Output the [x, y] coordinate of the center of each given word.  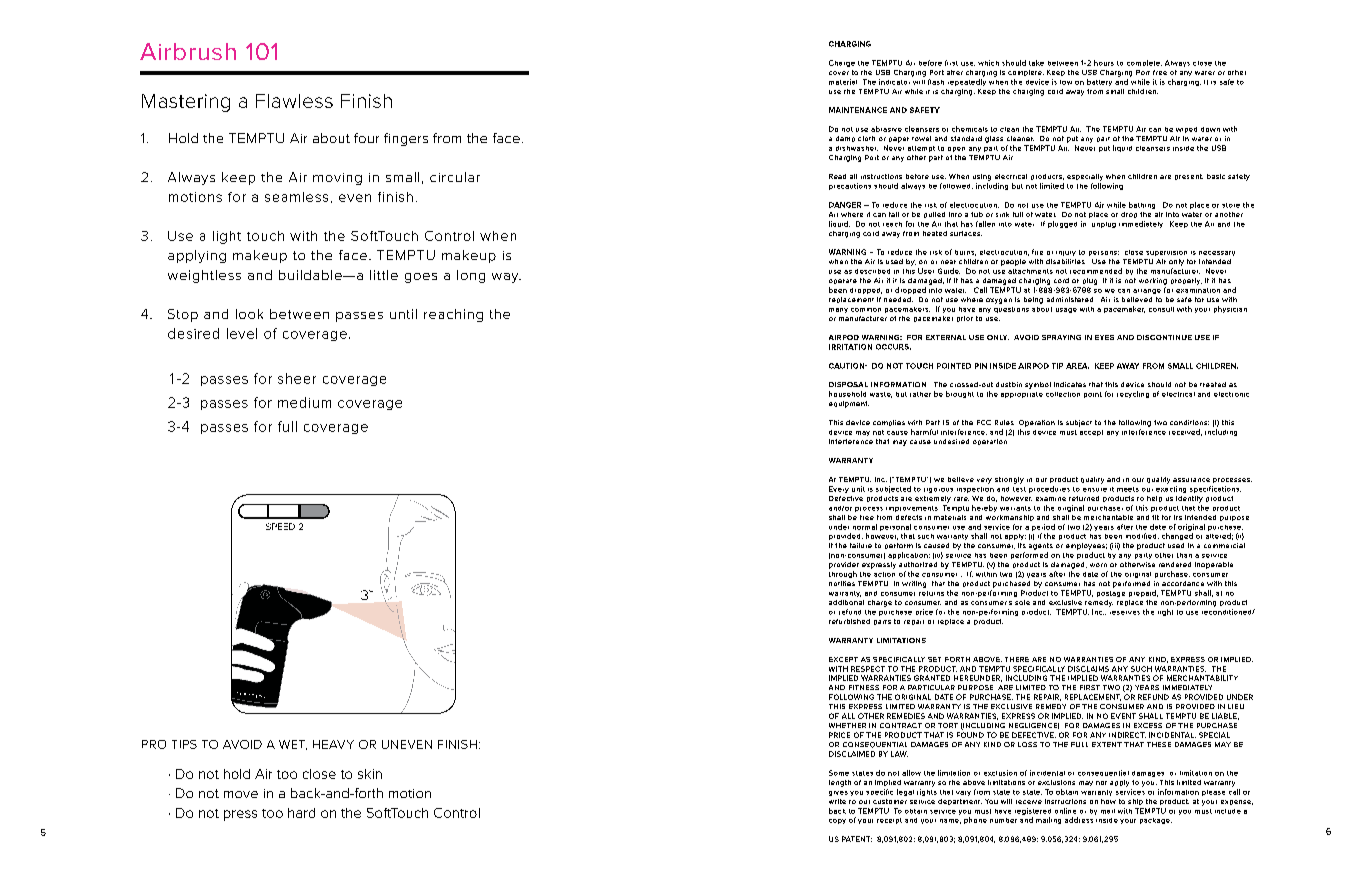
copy [837, 821]
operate [843, 281]
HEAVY [333, 744]
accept [1091, 433]
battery [1099, 82]
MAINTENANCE [858, 110]
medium [304, 402]
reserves [1125, 613]
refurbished [849, 621]
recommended [1096, 271]
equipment [849, 404]
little [384, 275]
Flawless [294, 101]
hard [301, 813]
